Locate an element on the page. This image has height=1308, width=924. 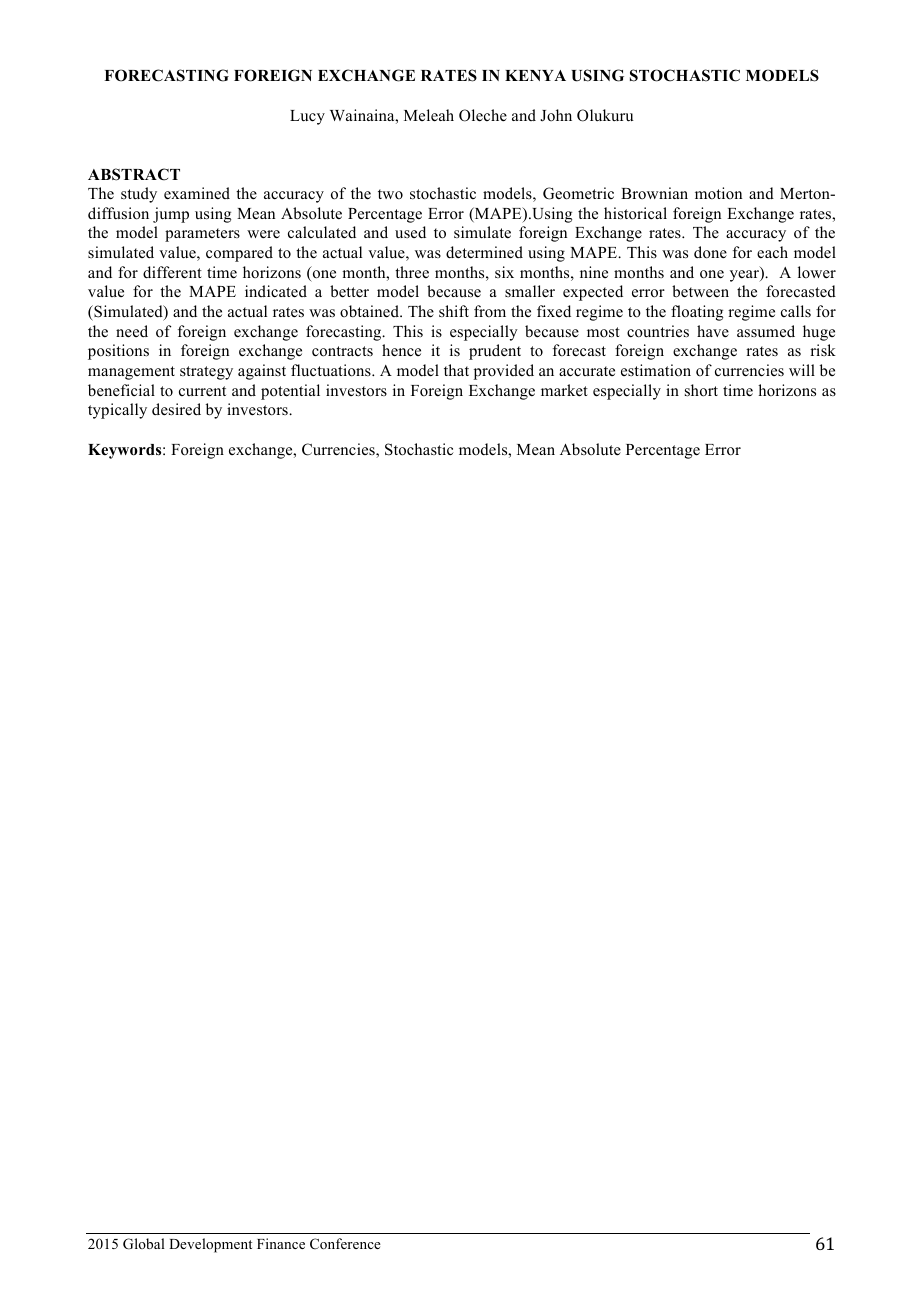
short is located at coordinates (701, 390).
